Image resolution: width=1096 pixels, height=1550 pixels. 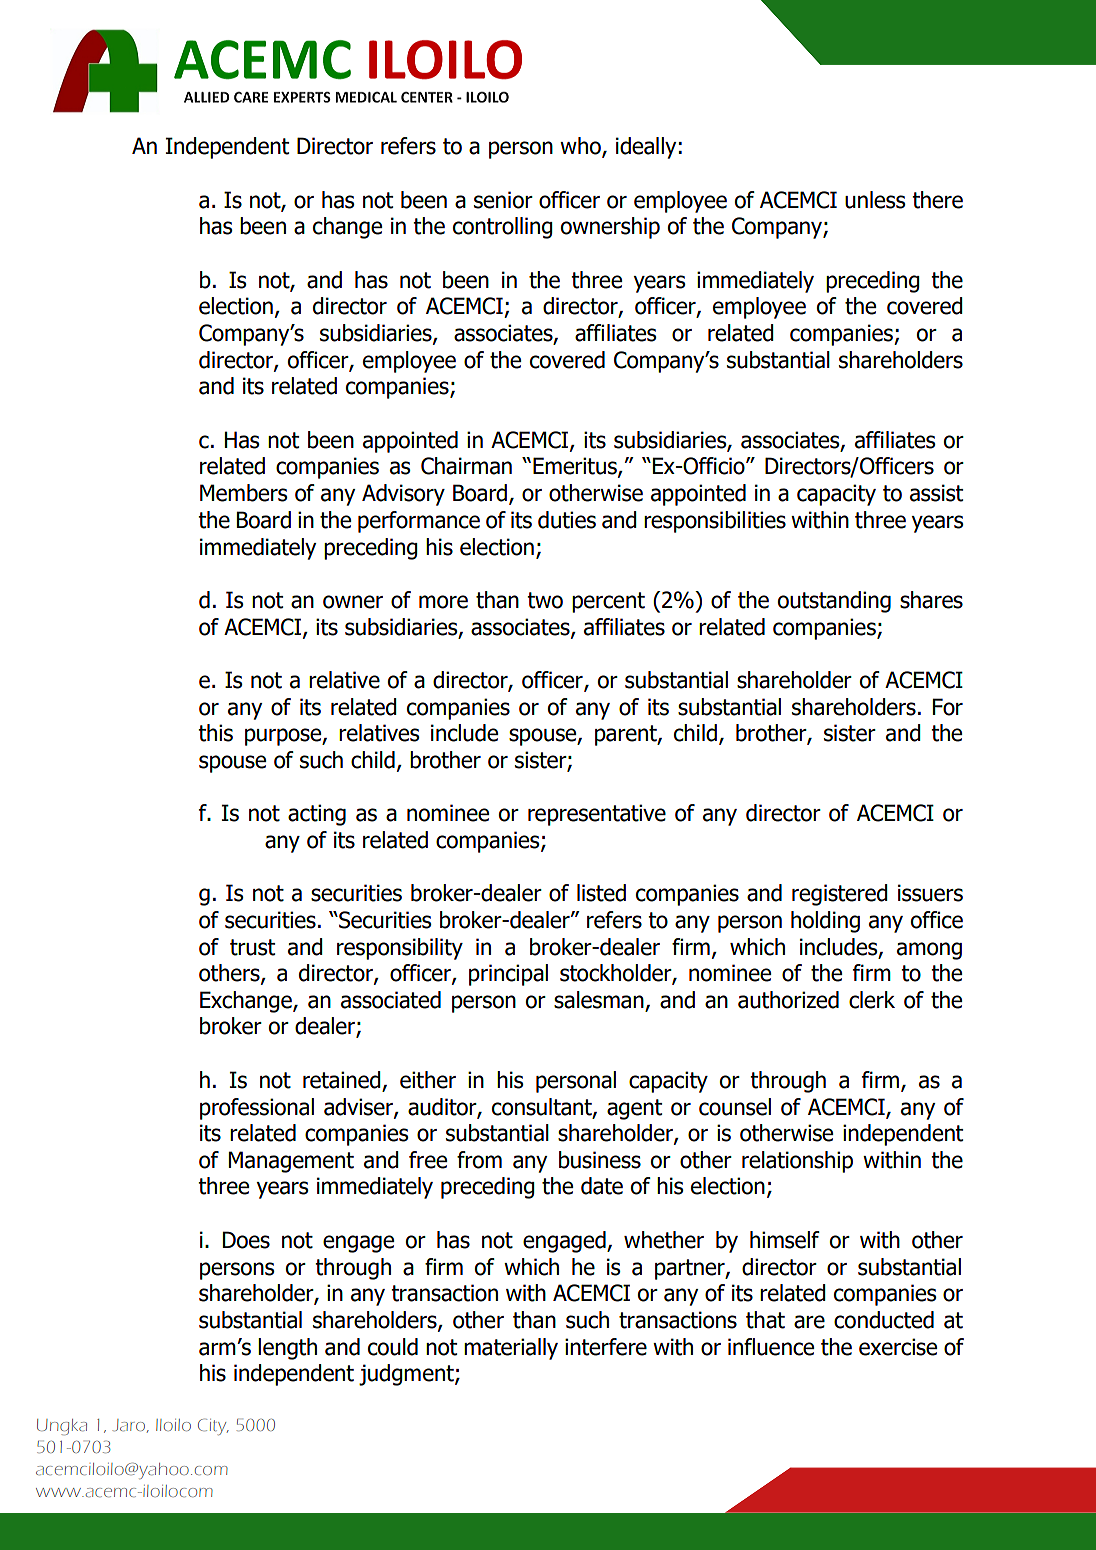 What do you see at coordinates (936, 493) in the screenshot?
I see `assist` at bounding box center [936, 493].
